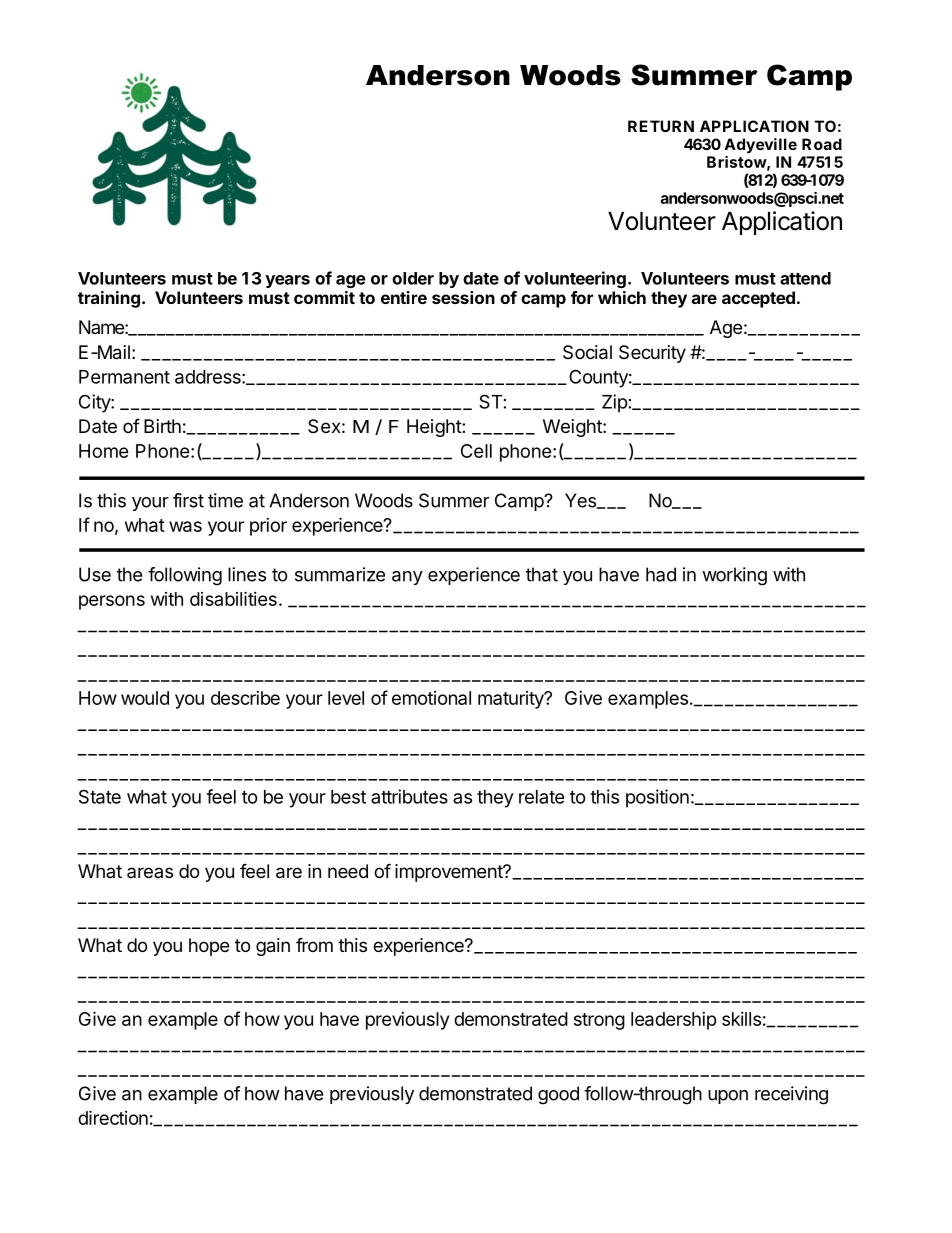  Describe the element at coordinates (558, 1095) in the screenshot. I see `good` at that location.
